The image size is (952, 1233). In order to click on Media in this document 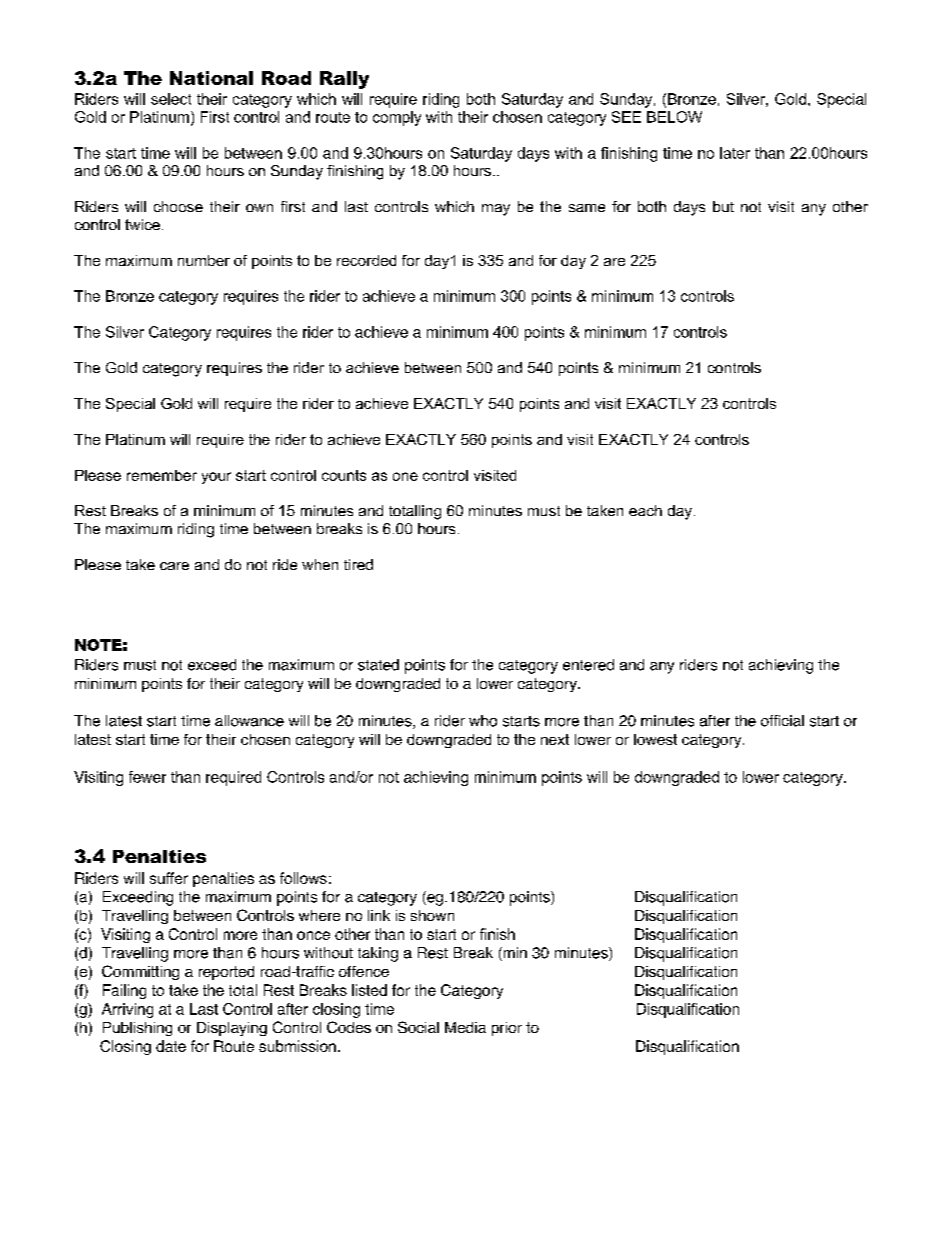, I will do `click(465, 1027)`.
